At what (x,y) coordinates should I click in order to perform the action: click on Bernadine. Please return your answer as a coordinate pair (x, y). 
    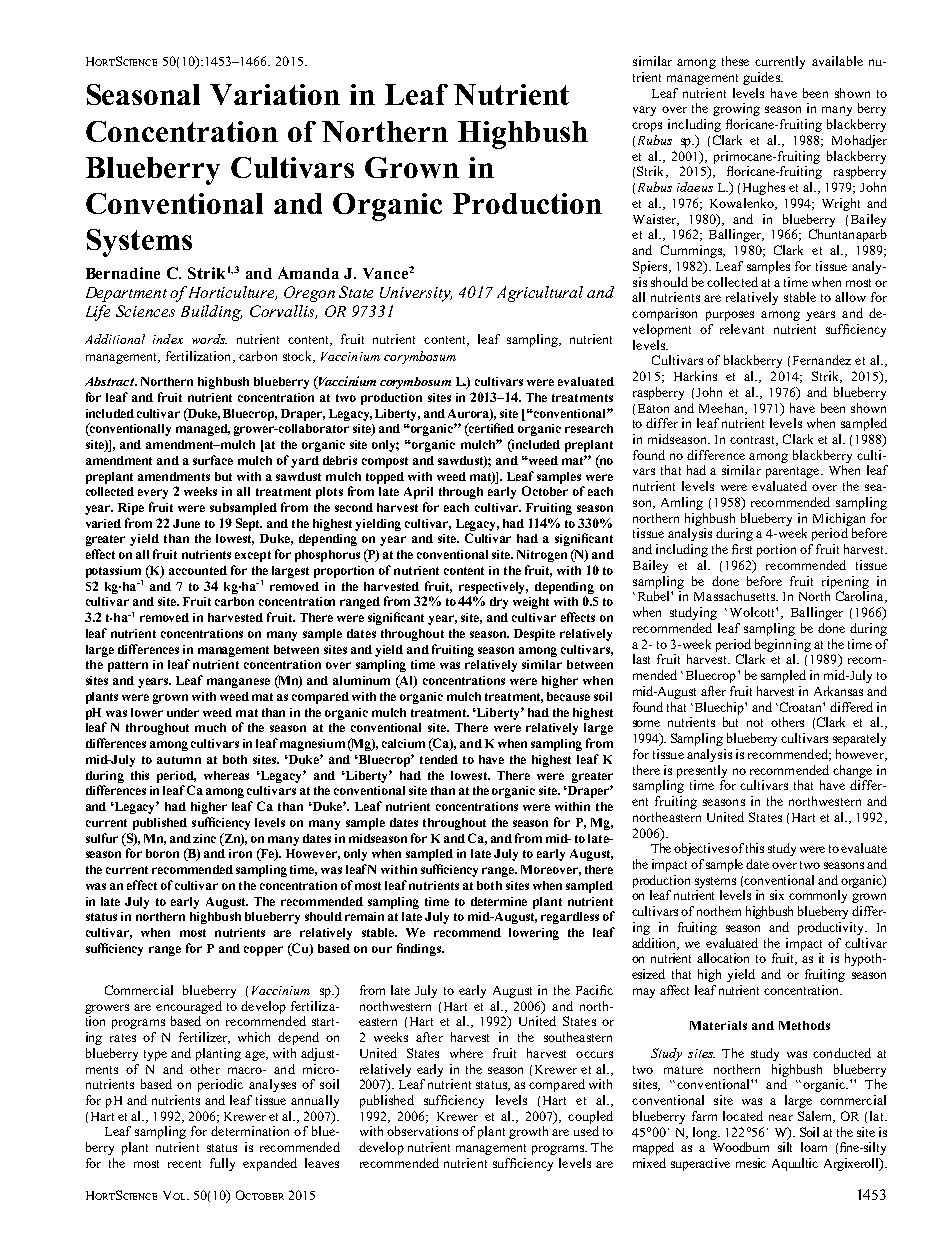
    Looking at the image, I should click on (123, 273).
